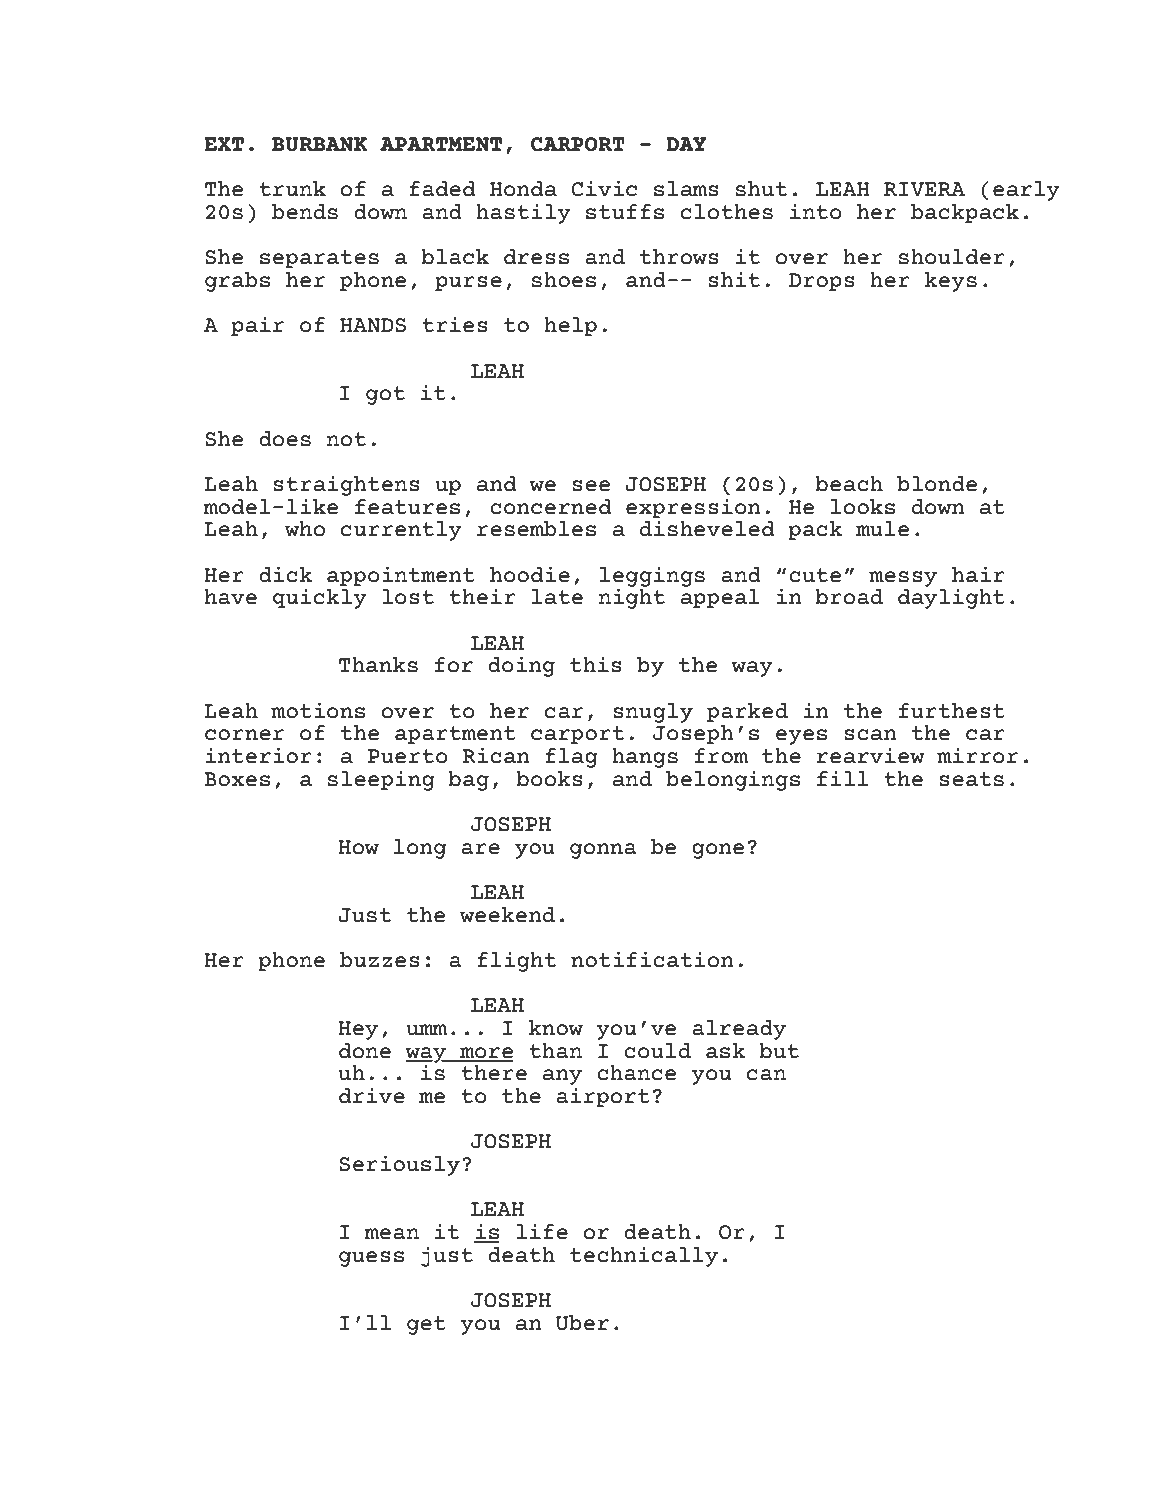 The image size is (1156, 1496). What do you see at coordinates (604, 188) in the image?
I see `Civic` at bounding box center [604, 188].
